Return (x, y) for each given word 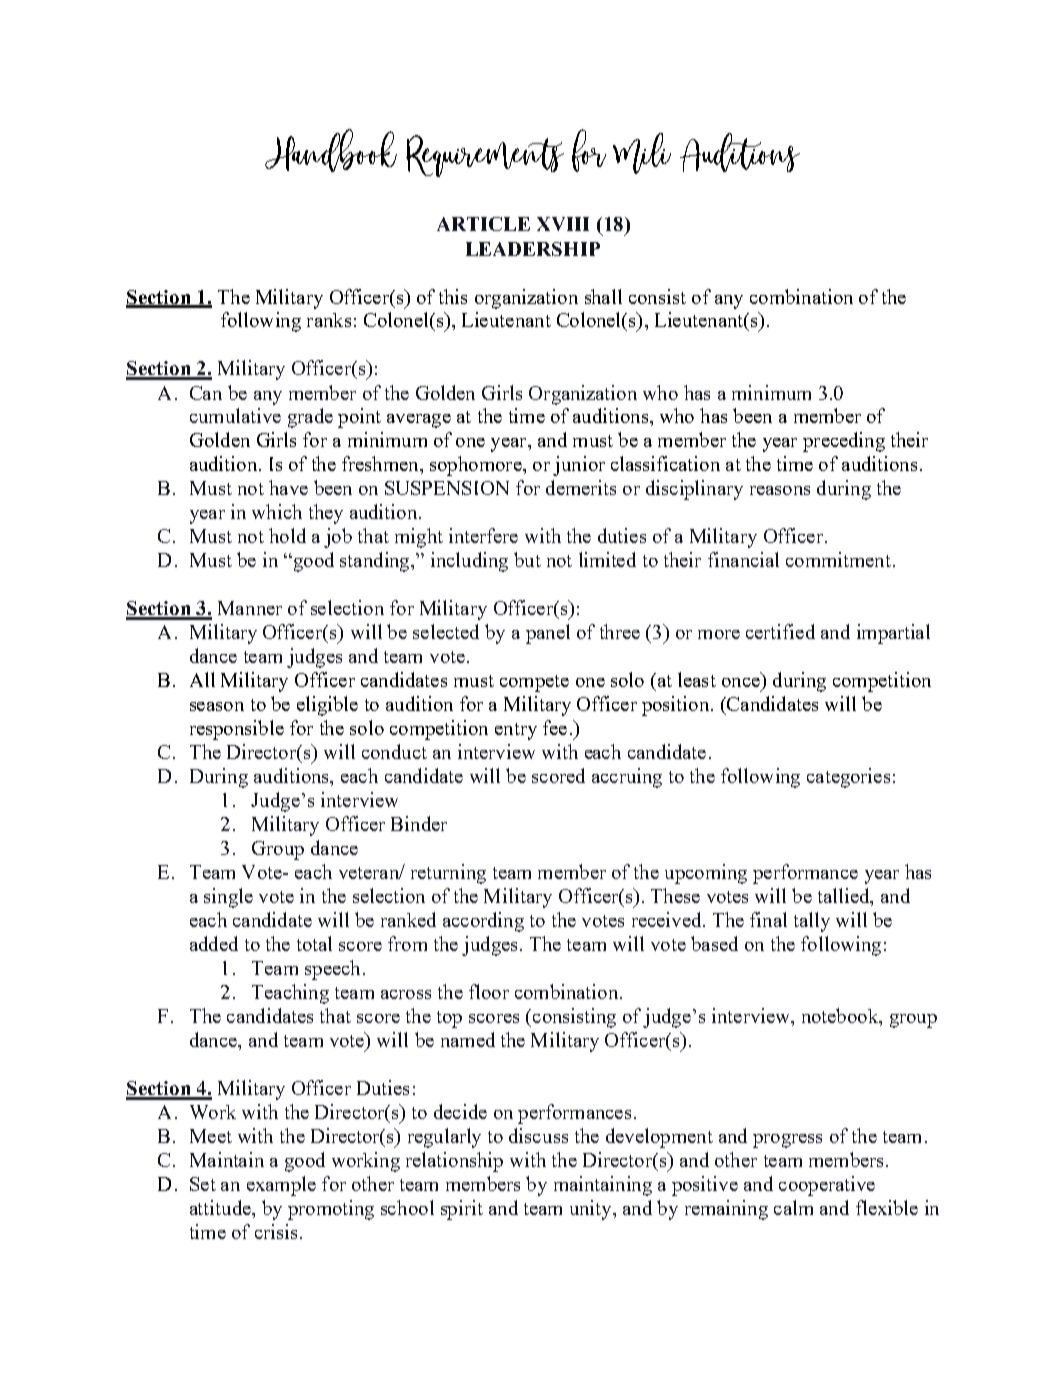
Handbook (331, 150)
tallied (845, 897)
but (527, 559)
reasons (780, 490)
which (277, 511)
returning (448, 874)
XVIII (563, 224)
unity (592, 1210)
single (228, 898)
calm (793, 1207)
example (281, 1186)
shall (603, 296)
